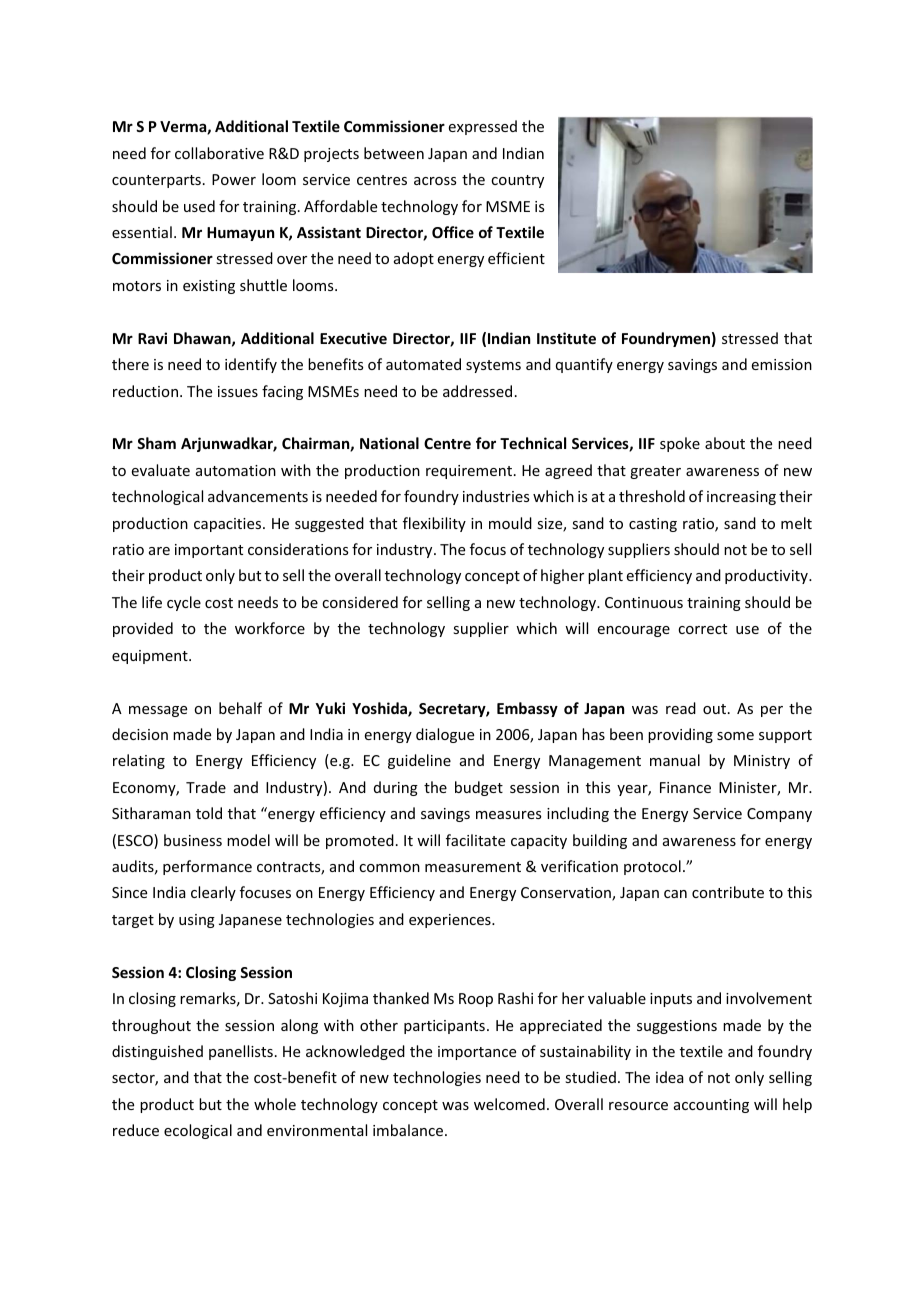 The height and width of the screenshot is (1308, 924). Describe the element at coordinates (435, 181) in the screenshot. I see `across` at that location.
